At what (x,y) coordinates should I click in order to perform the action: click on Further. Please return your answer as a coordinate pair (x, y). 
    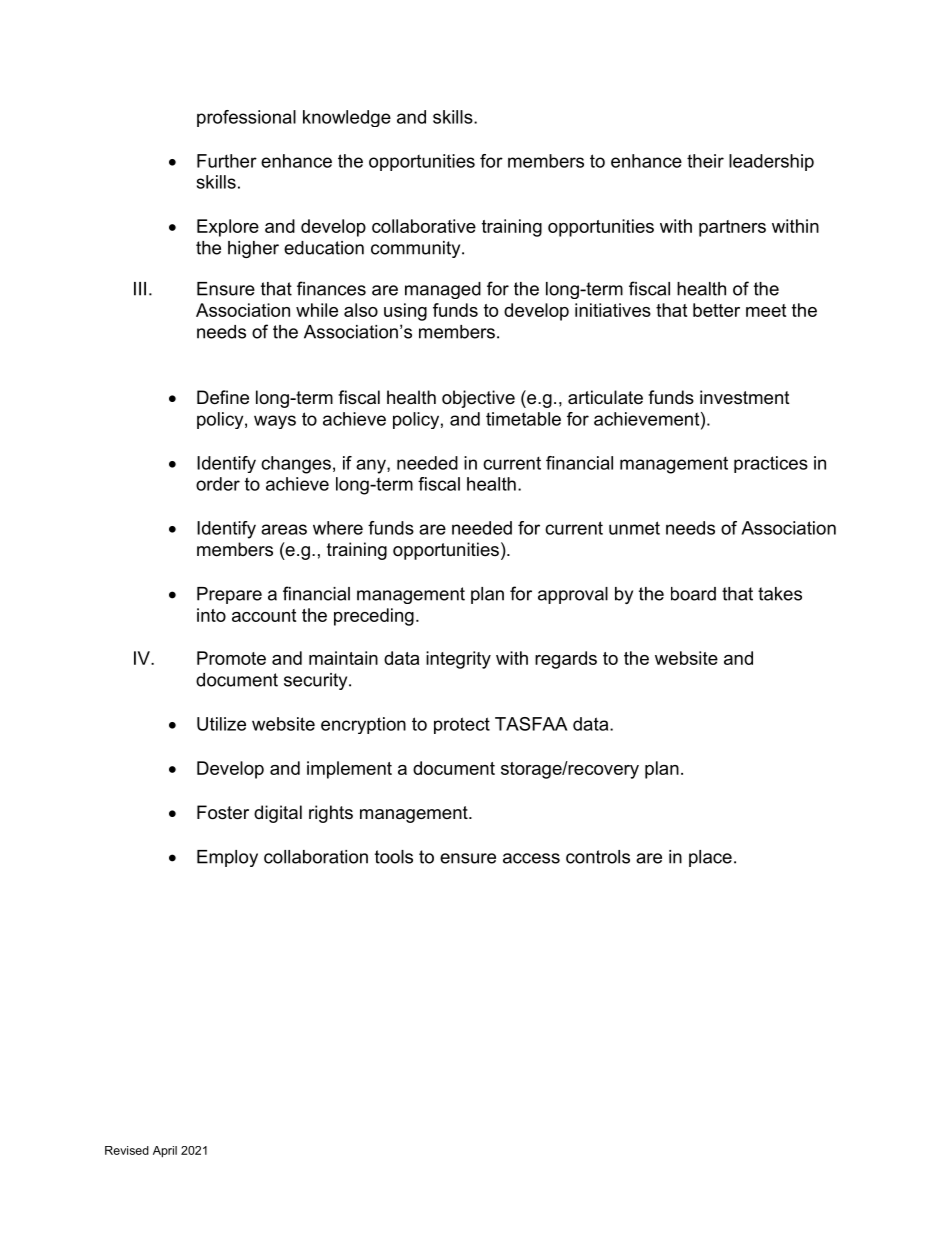
    Looking at the image, I should click on (227, 161).
